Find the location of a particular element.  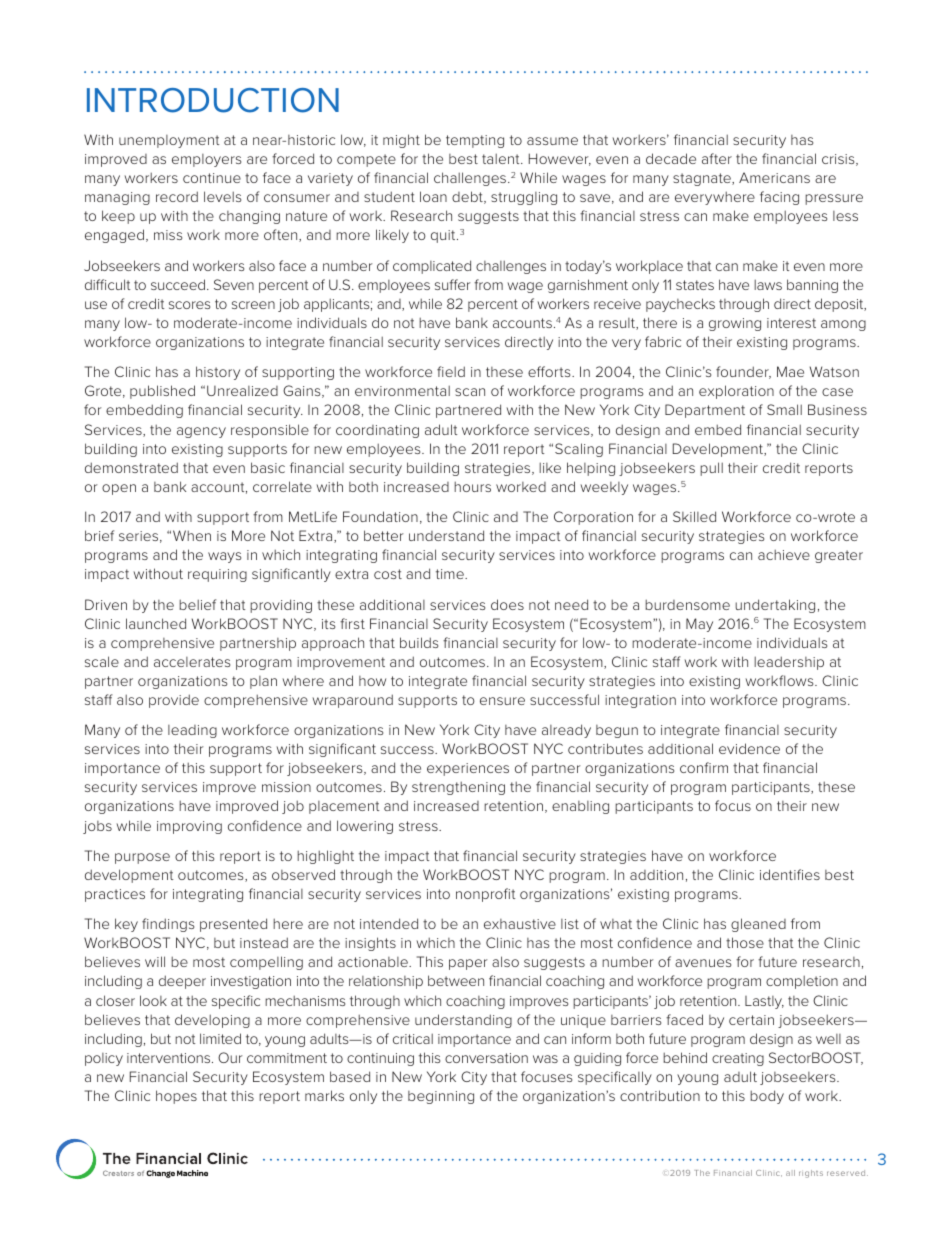

paper is located at coordinates (468, 964).
